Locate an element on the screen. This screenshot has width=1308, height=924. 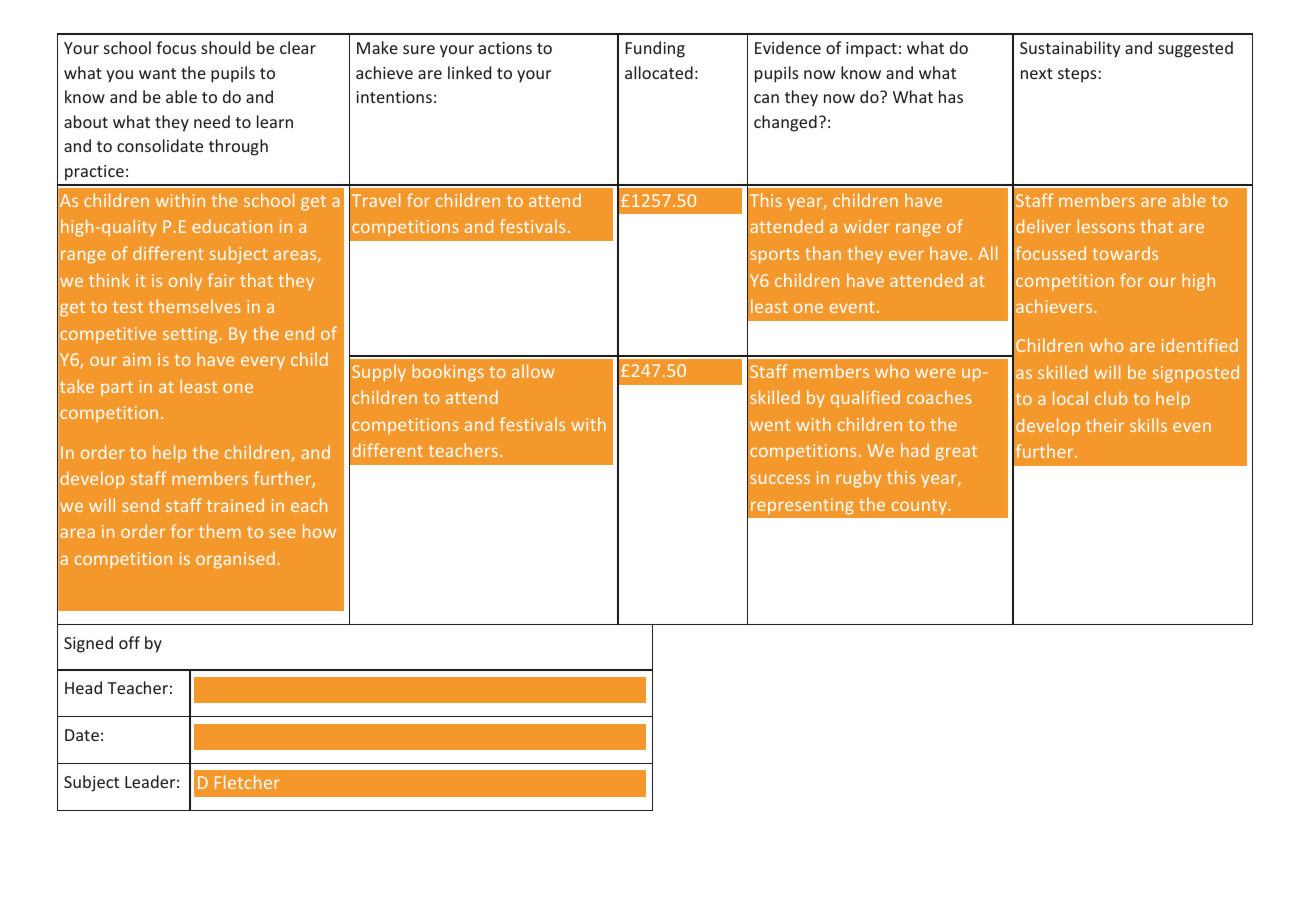
allocated is located at coordinates (659, 72).
